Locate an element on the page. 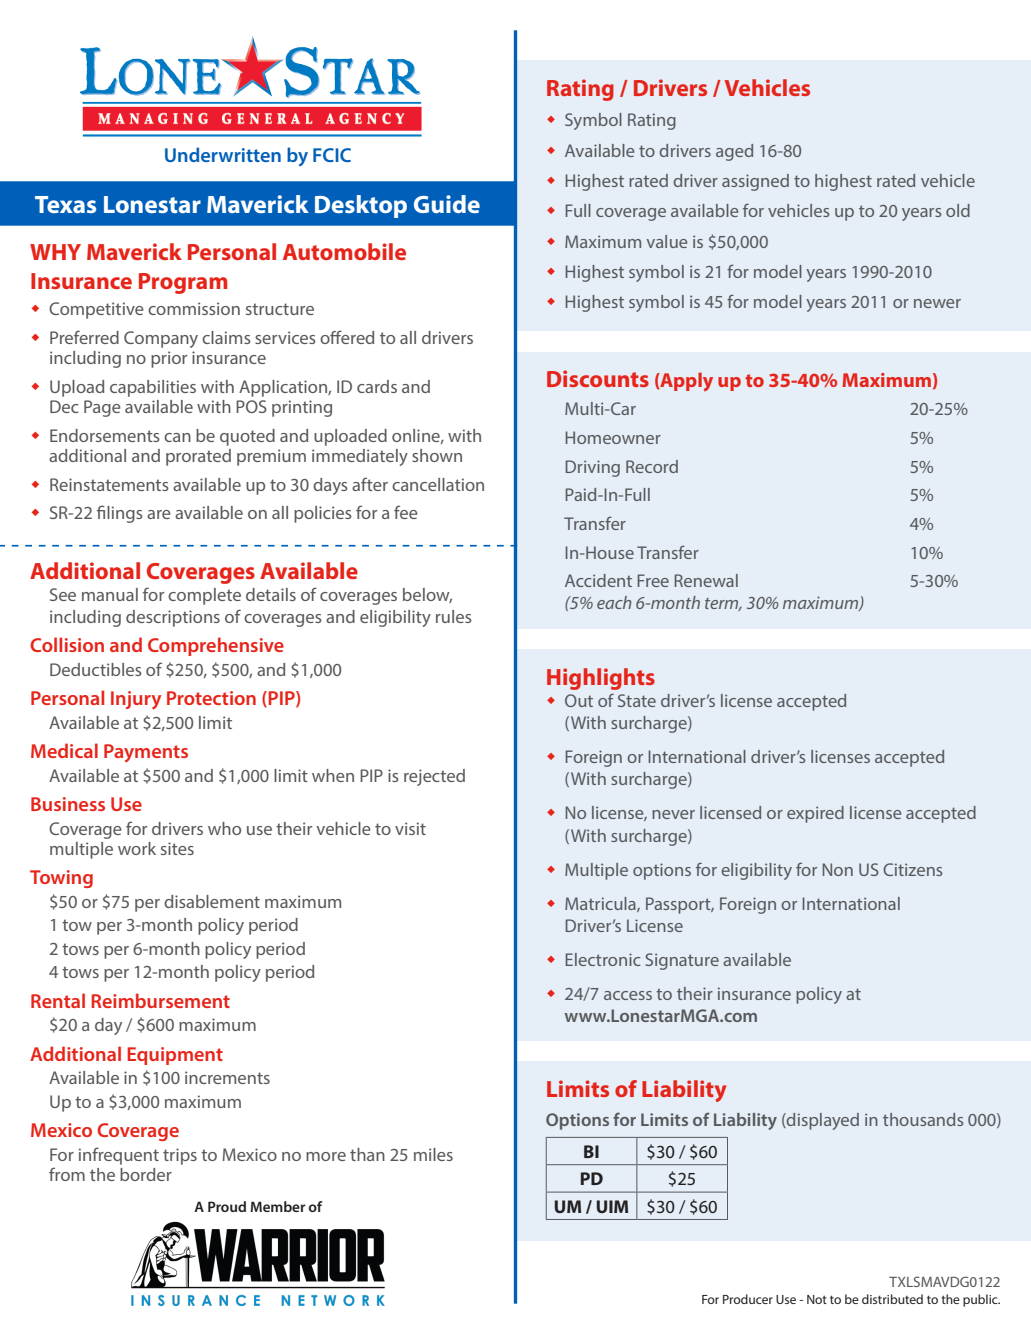  Proud is located at coordinates (227, 1206).
